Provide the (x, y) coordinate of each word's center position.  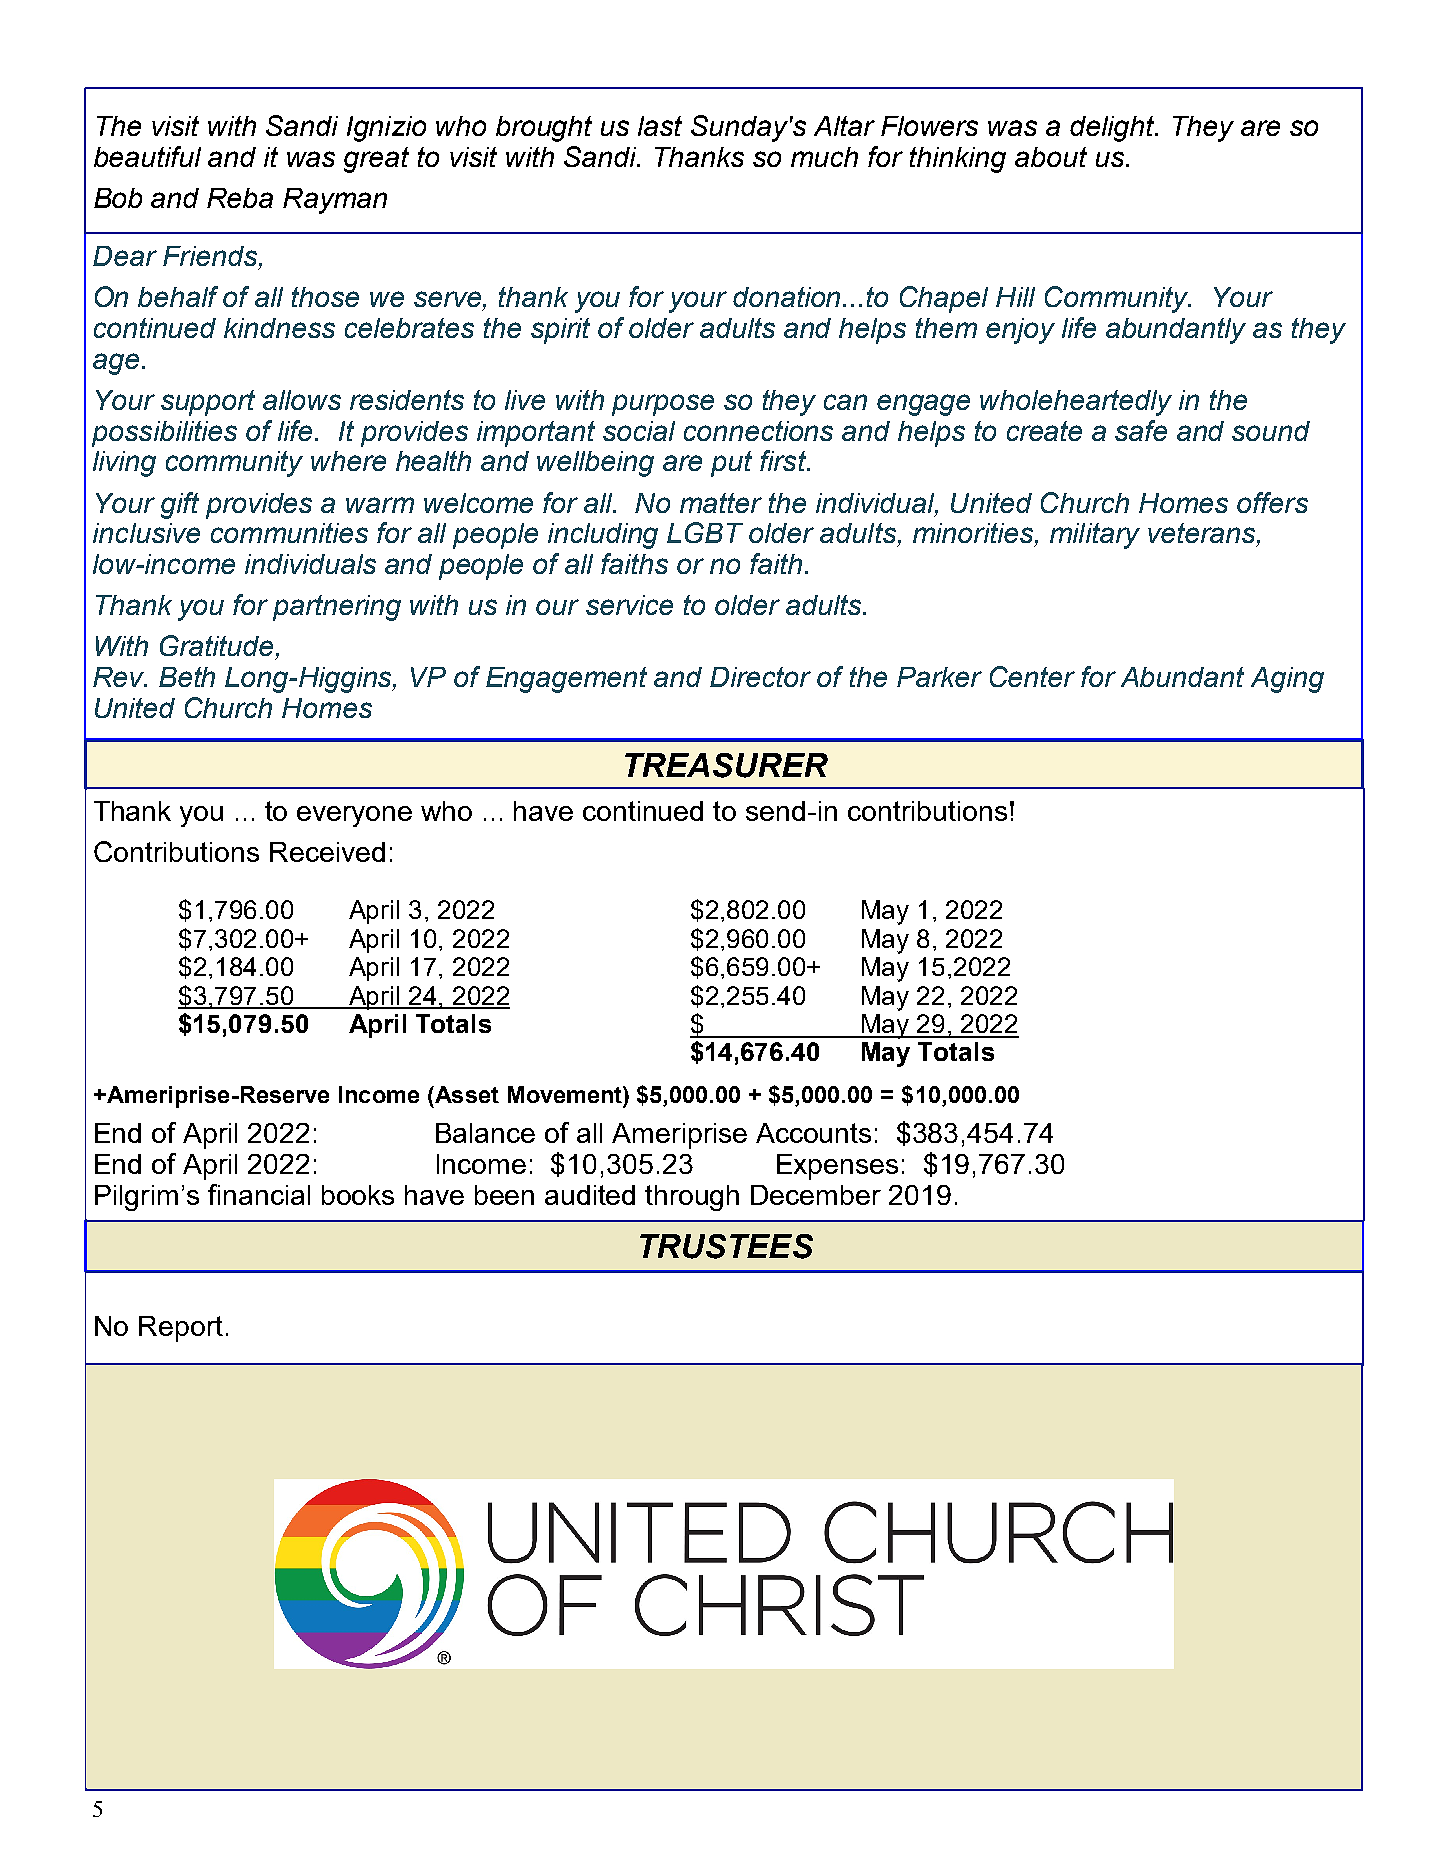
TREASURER (726, 765)
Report (181, 1329)
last (660, 126)
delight (1113, 129)
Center (1032, 676)
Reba (240, 198)
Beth (187, 677)
